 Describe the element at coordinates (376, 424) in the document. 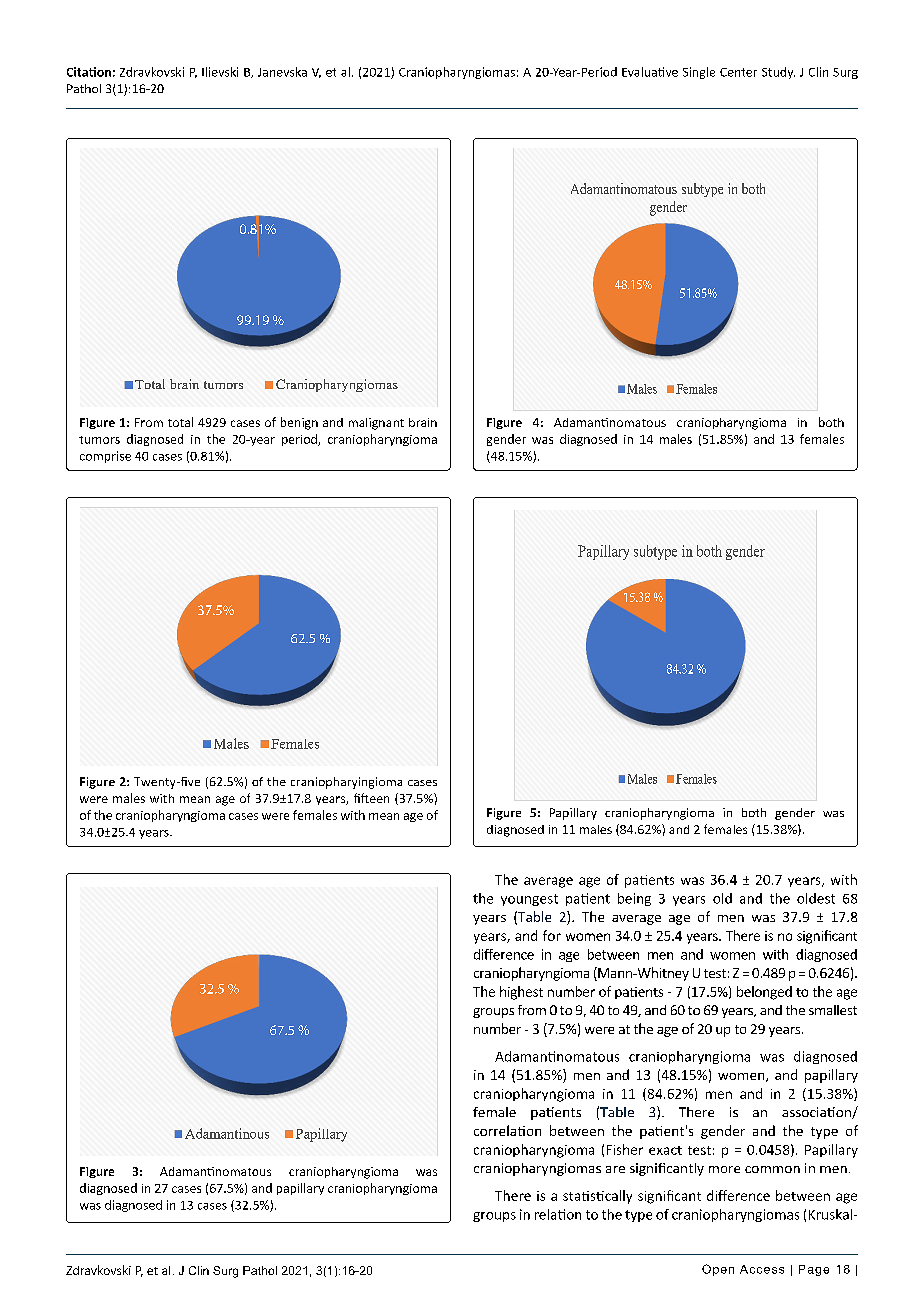

I see `malignant` at that location.
